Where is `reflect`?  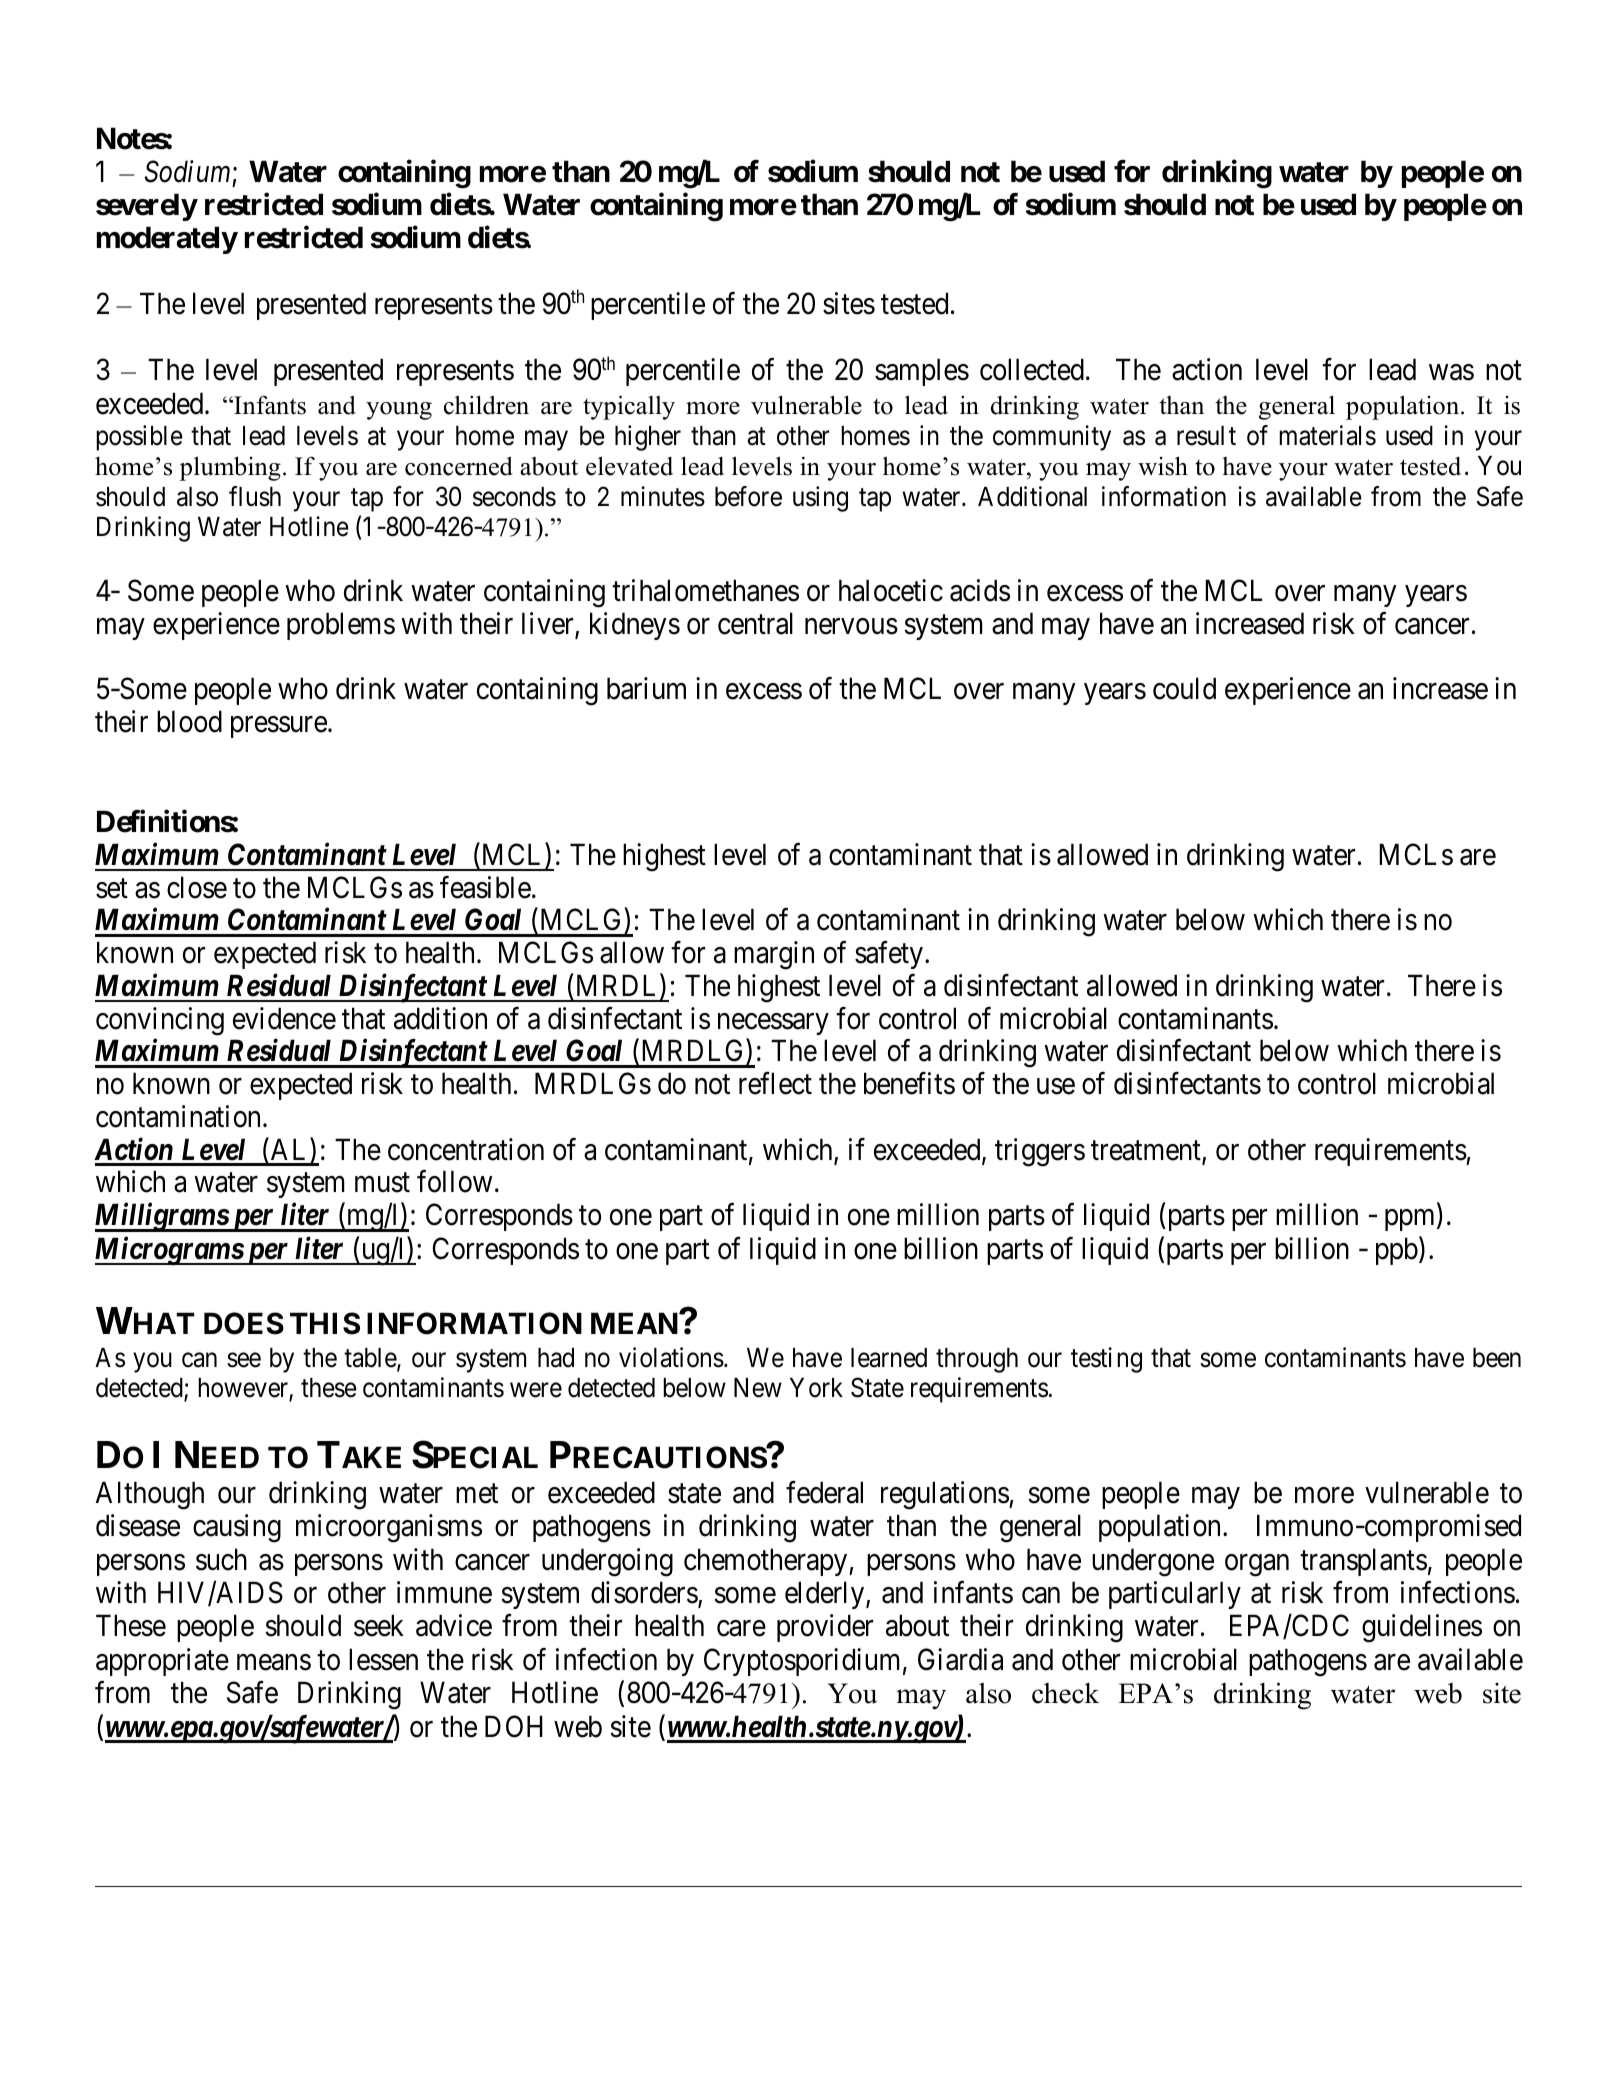
reflect is located at coordinates (775, 1083).
